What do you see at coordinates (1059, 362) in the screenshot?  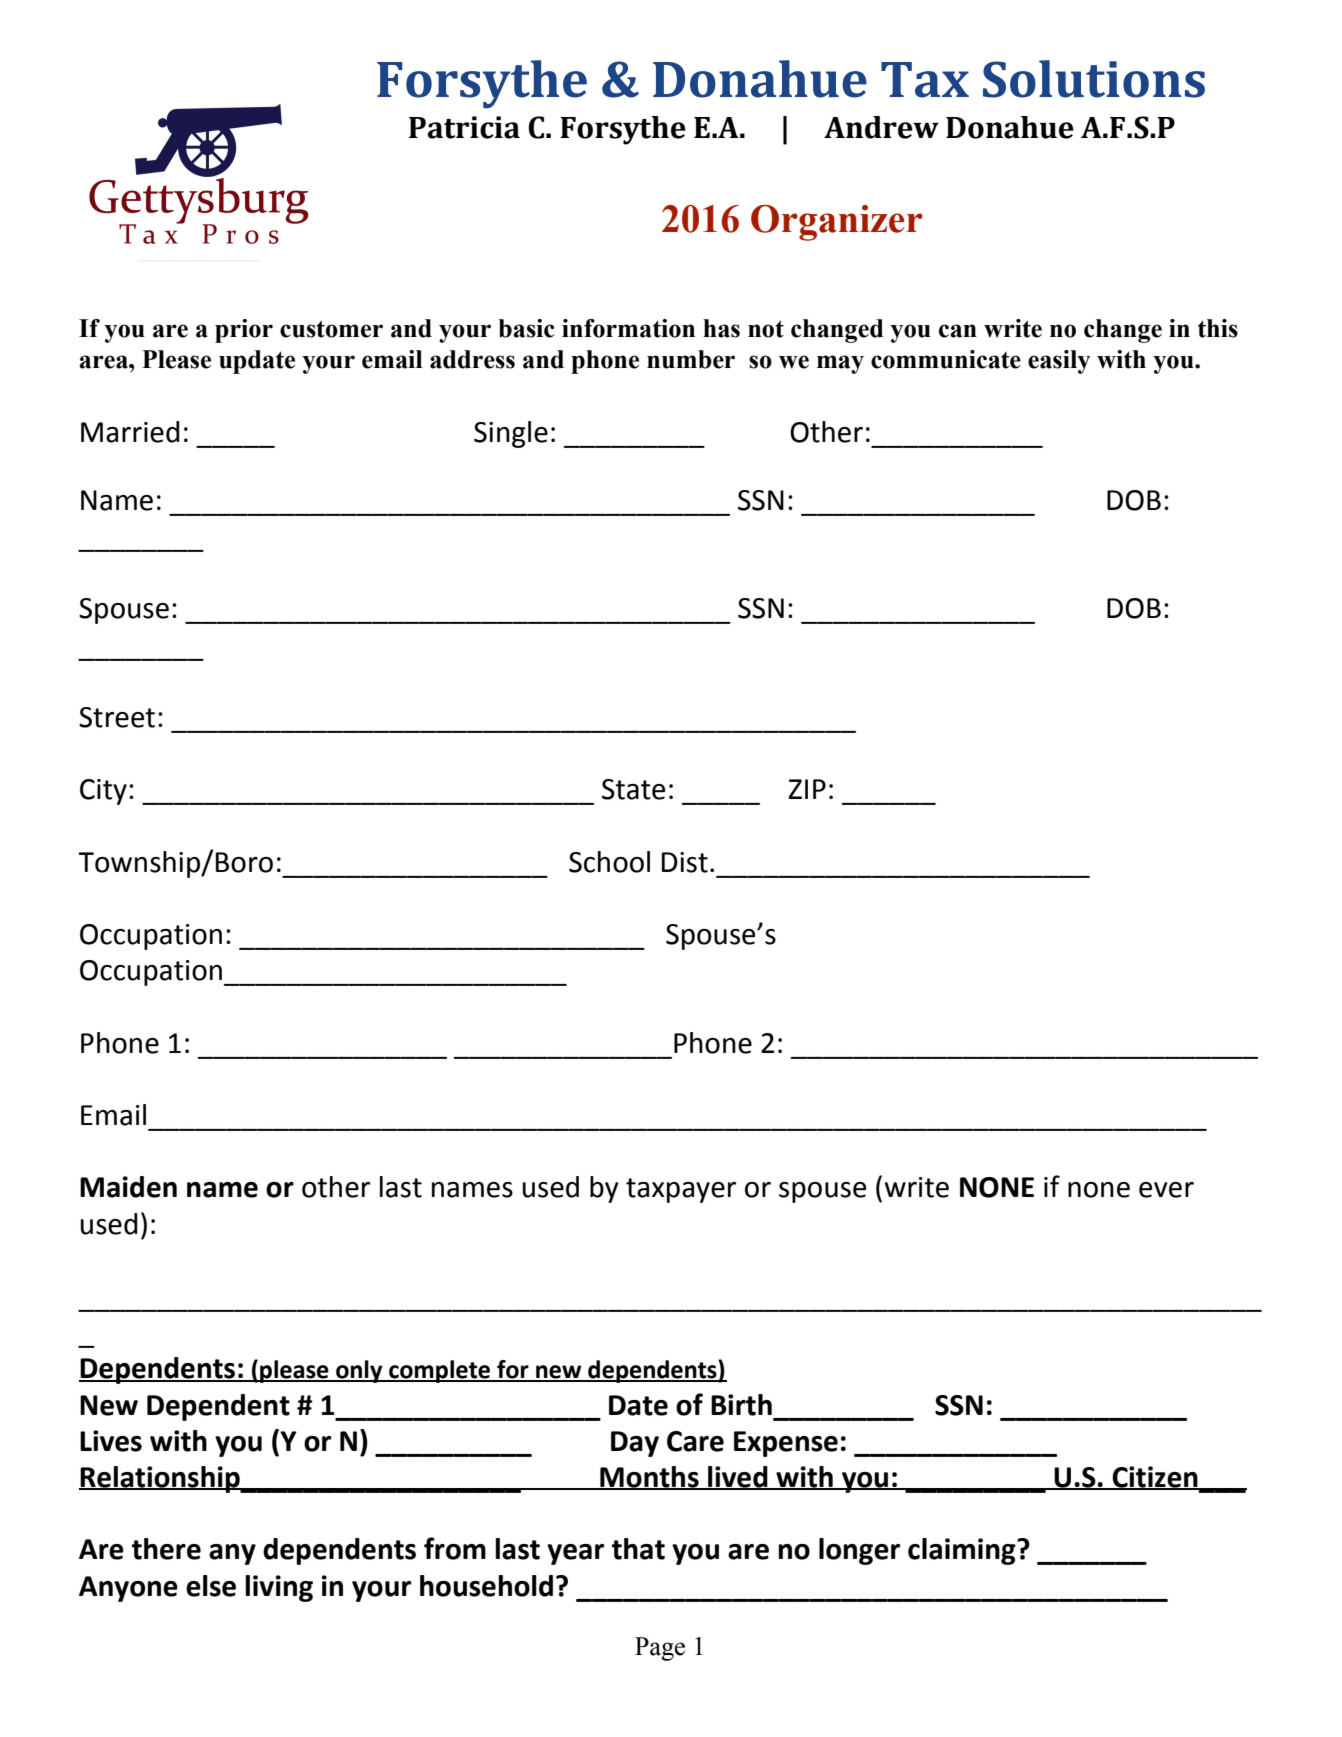 I see `easily` at bounding box center [1059, 362].
